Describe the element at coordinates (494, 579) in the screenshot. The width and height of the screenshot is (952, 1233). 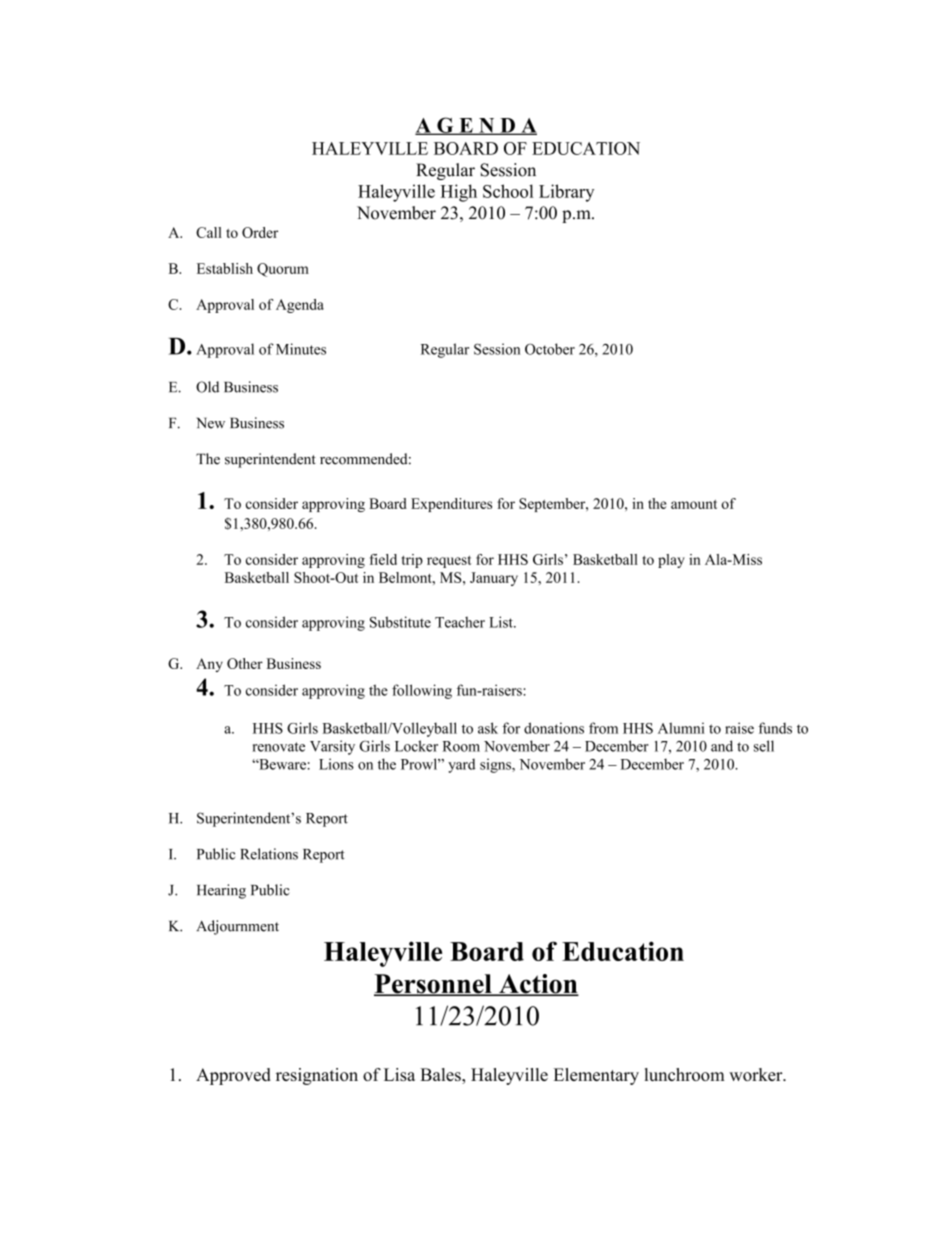
I see `January` at that location.
